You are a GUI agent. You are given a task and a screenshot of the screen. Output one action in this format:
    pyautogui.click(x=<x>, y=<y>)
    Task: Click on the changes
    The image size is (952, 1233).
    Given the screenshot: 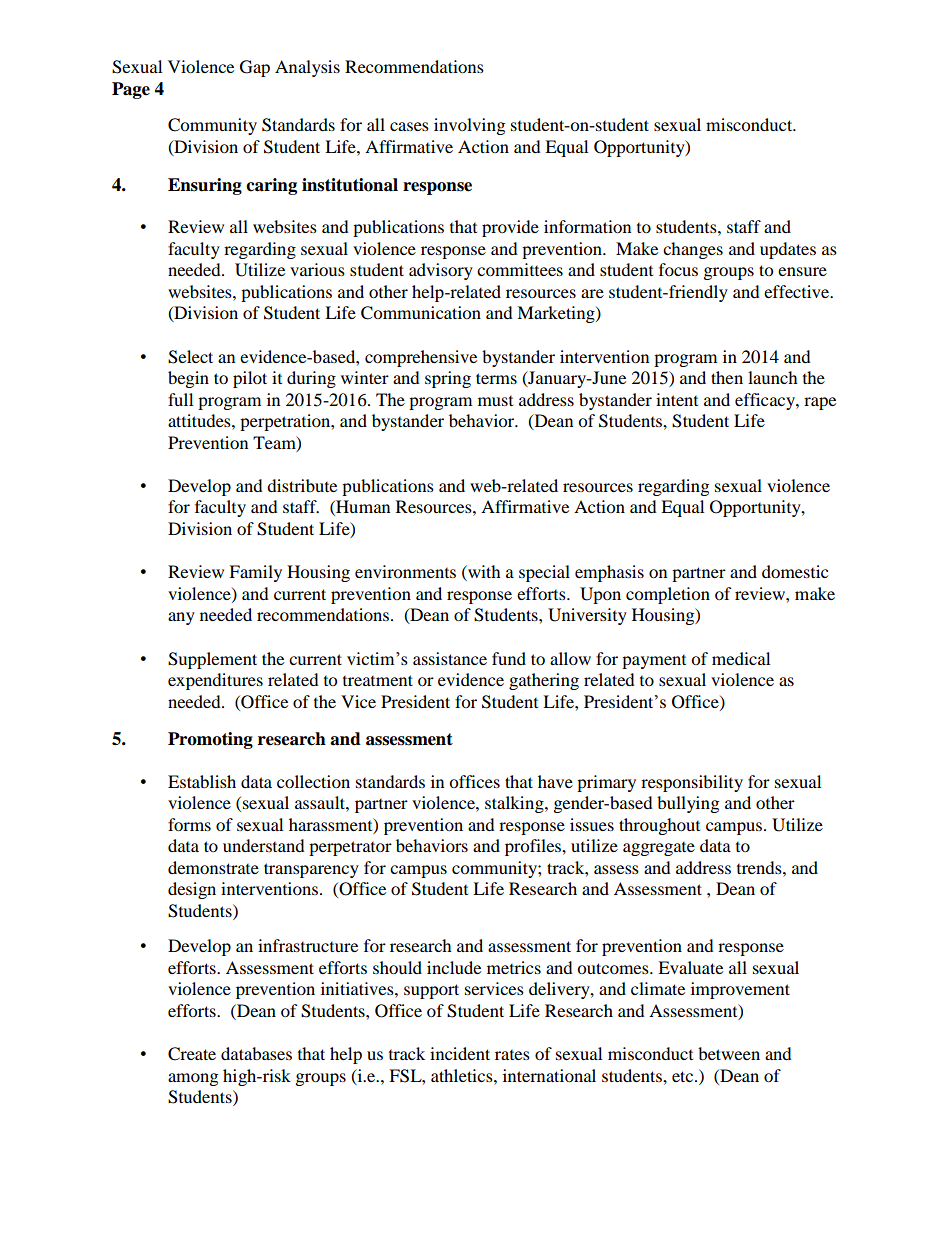 What is the action you would take?
    pyautogui.click(x=693, y=250)
